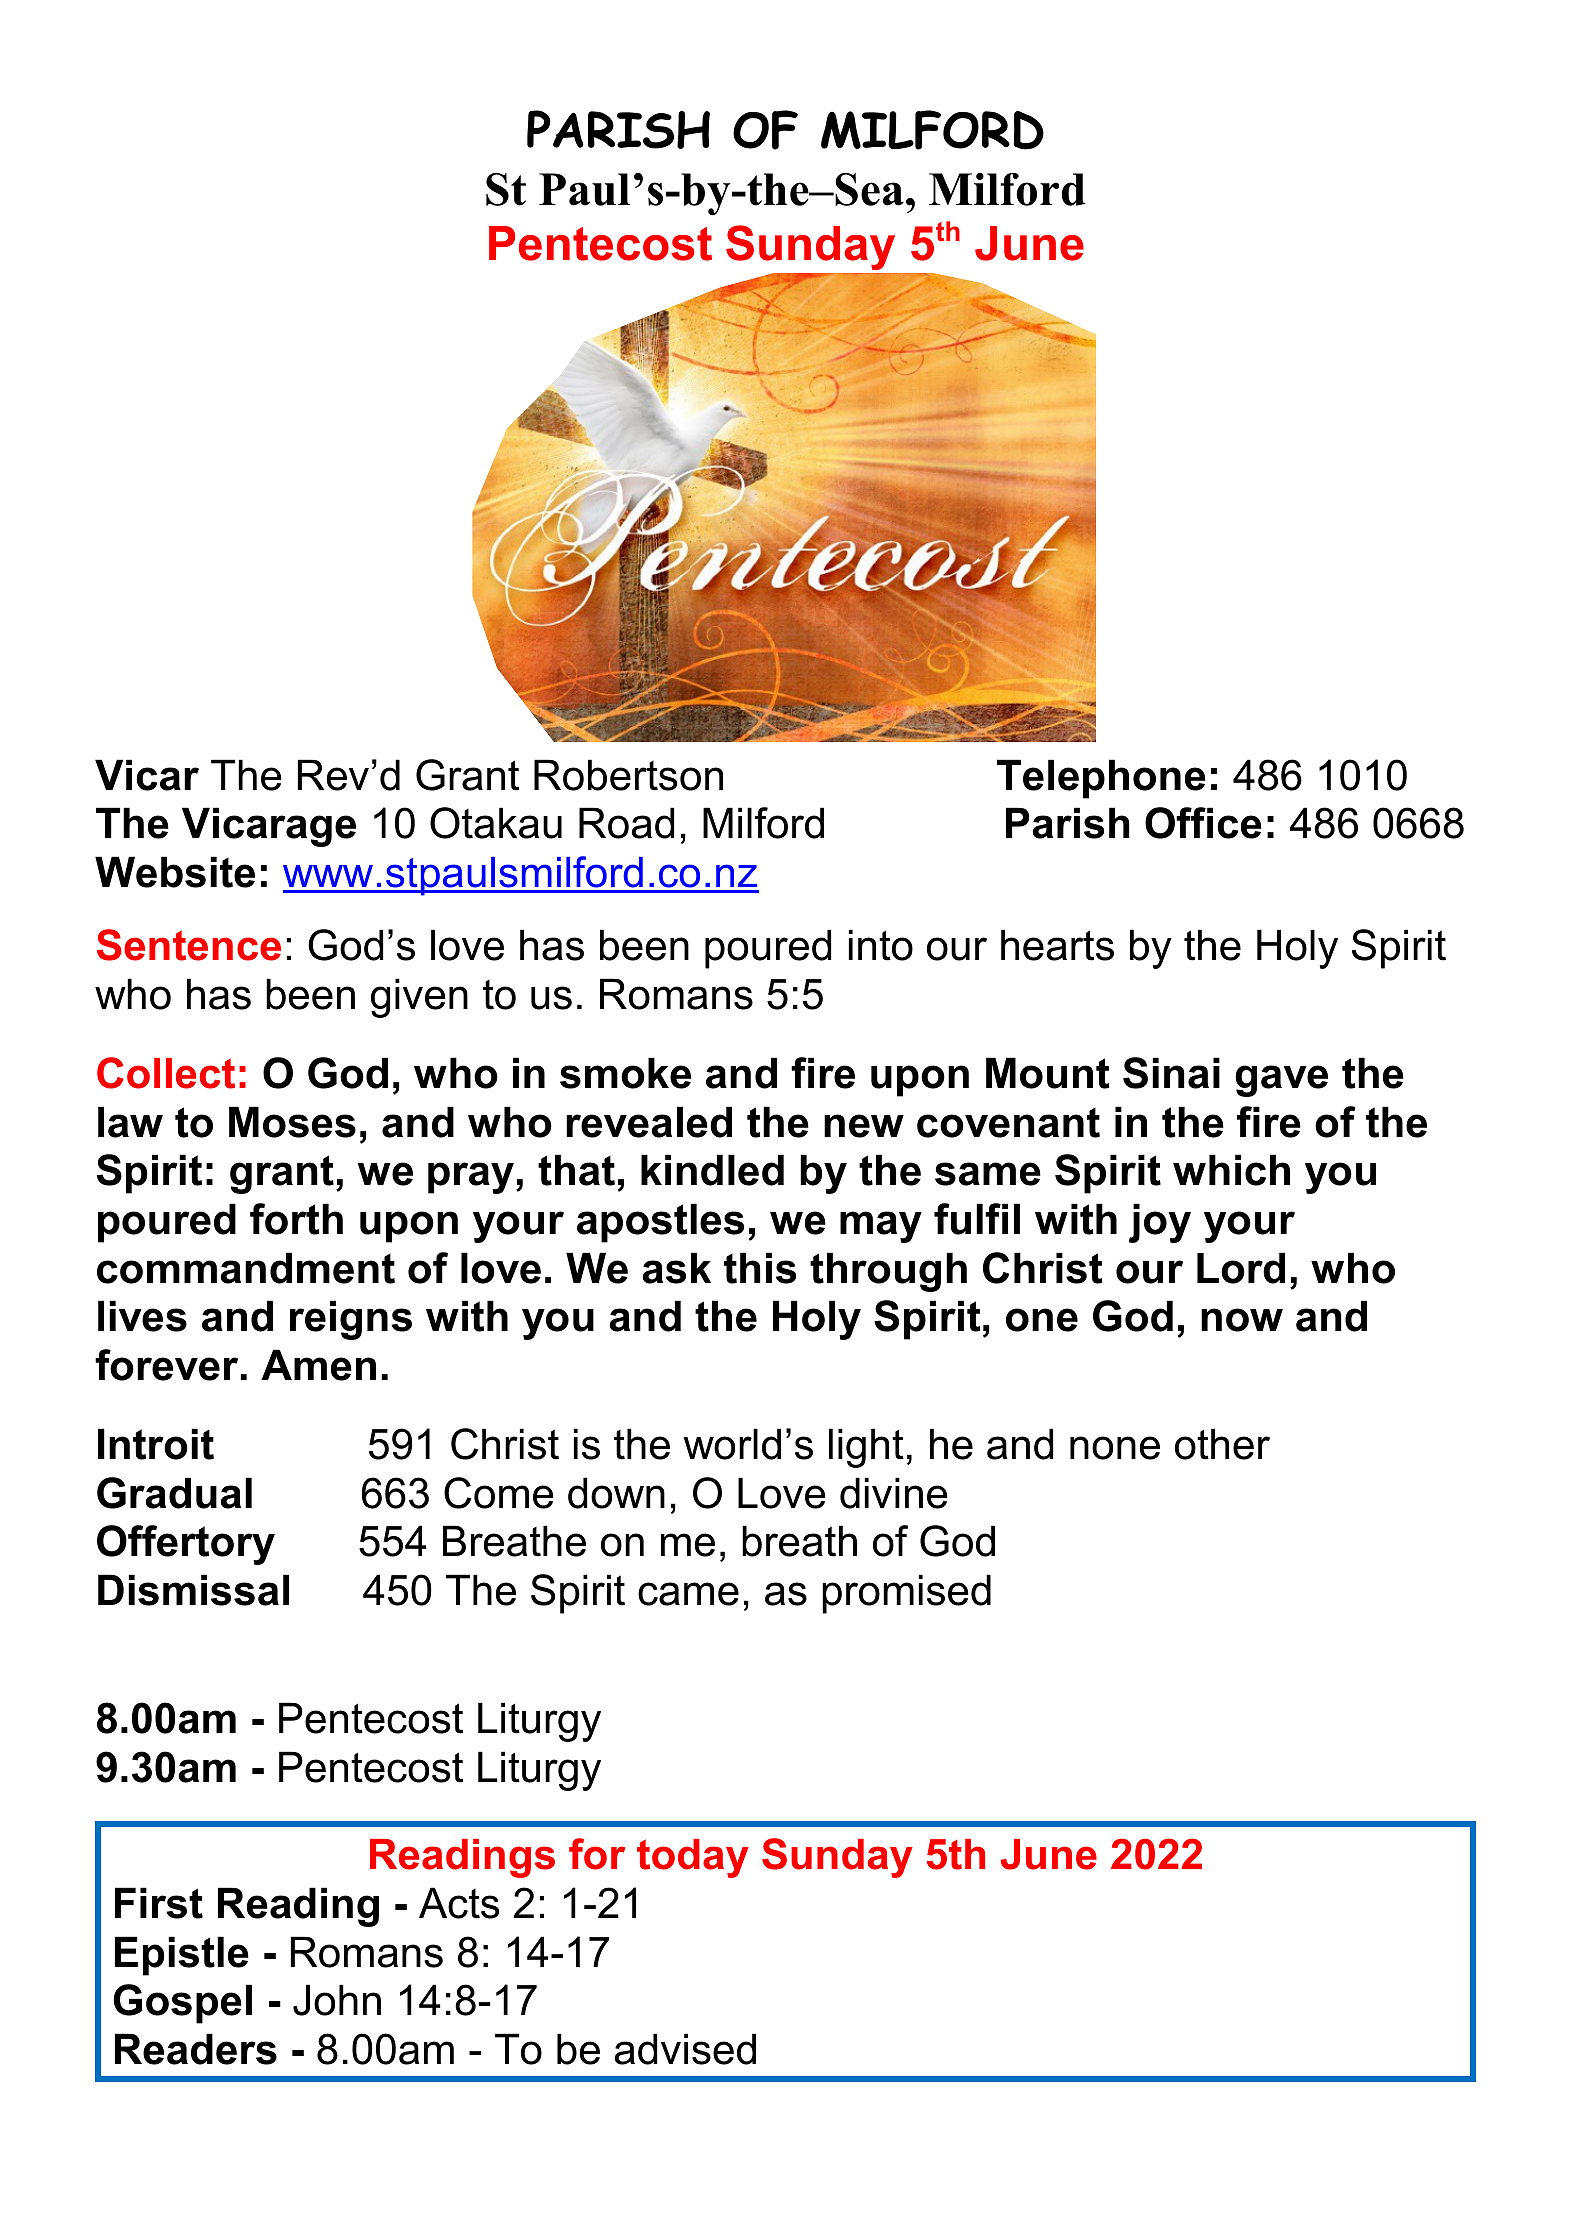 The image size is (1570, 2222). Describe the element at coordinates (685, 2049) in the screenshot. I see `advised` at that location.
